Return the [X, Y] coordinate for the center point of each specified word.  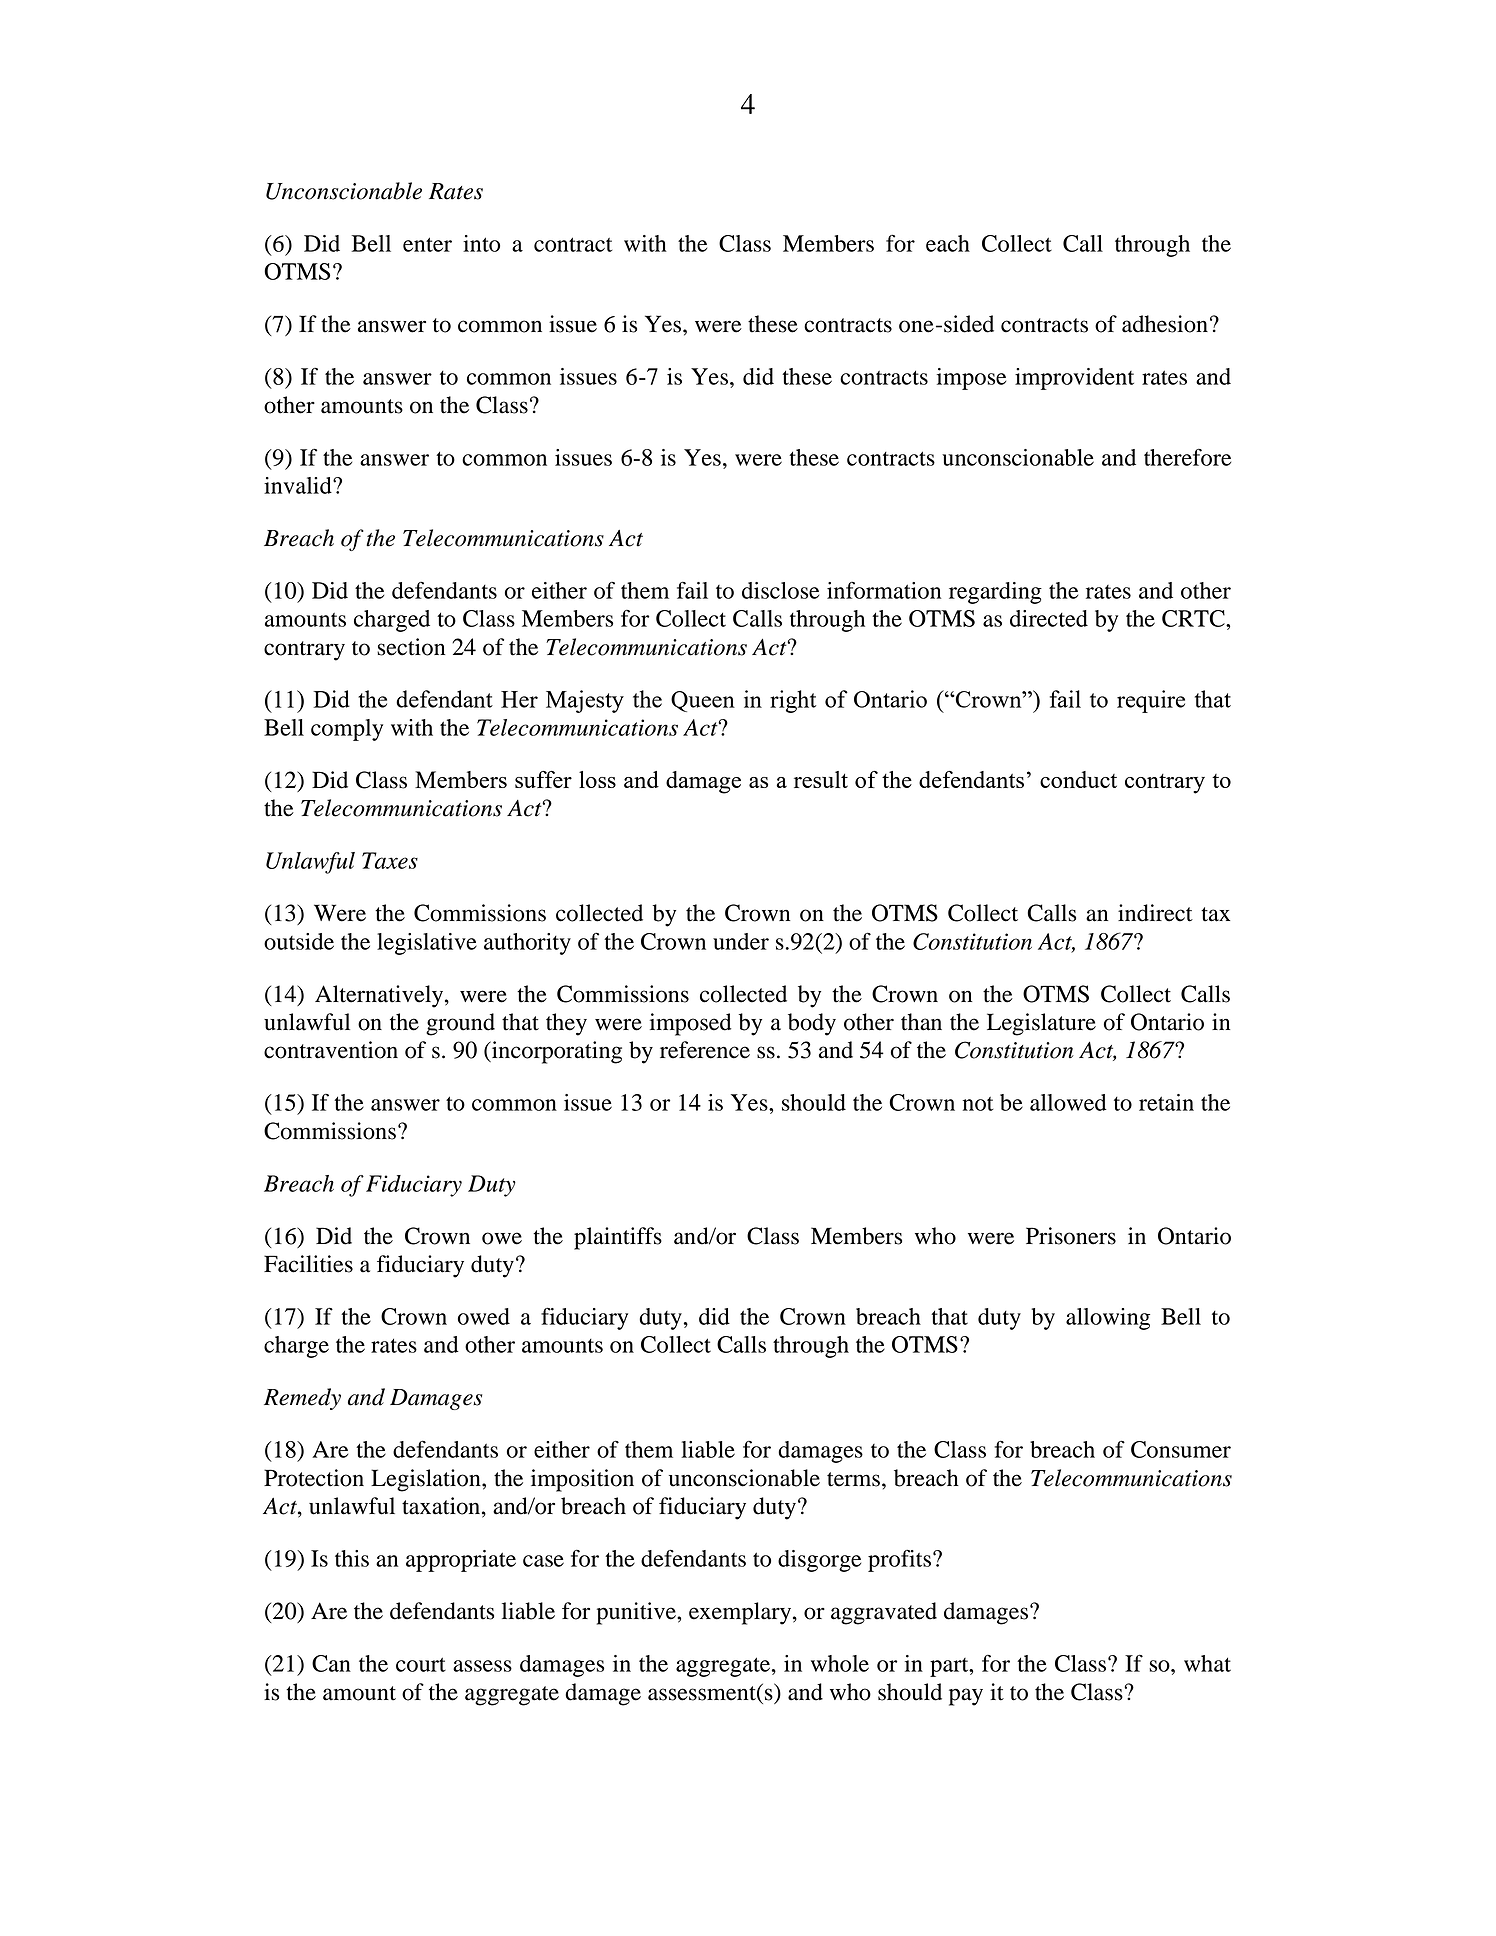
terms [853, 1479]
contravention [331, 1050]
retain [1166, 1102]
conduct [1078, 779]
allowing [1108, 1319]
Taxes [390, 860]
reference [705, 1050]
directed [1049, 618]
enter [427, 244]
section [411, 647]
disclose [780, 590]
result [821, 779]
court [421, 1664]
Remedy [302, 1399]
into [481, 243]
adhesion [1165, 324]
